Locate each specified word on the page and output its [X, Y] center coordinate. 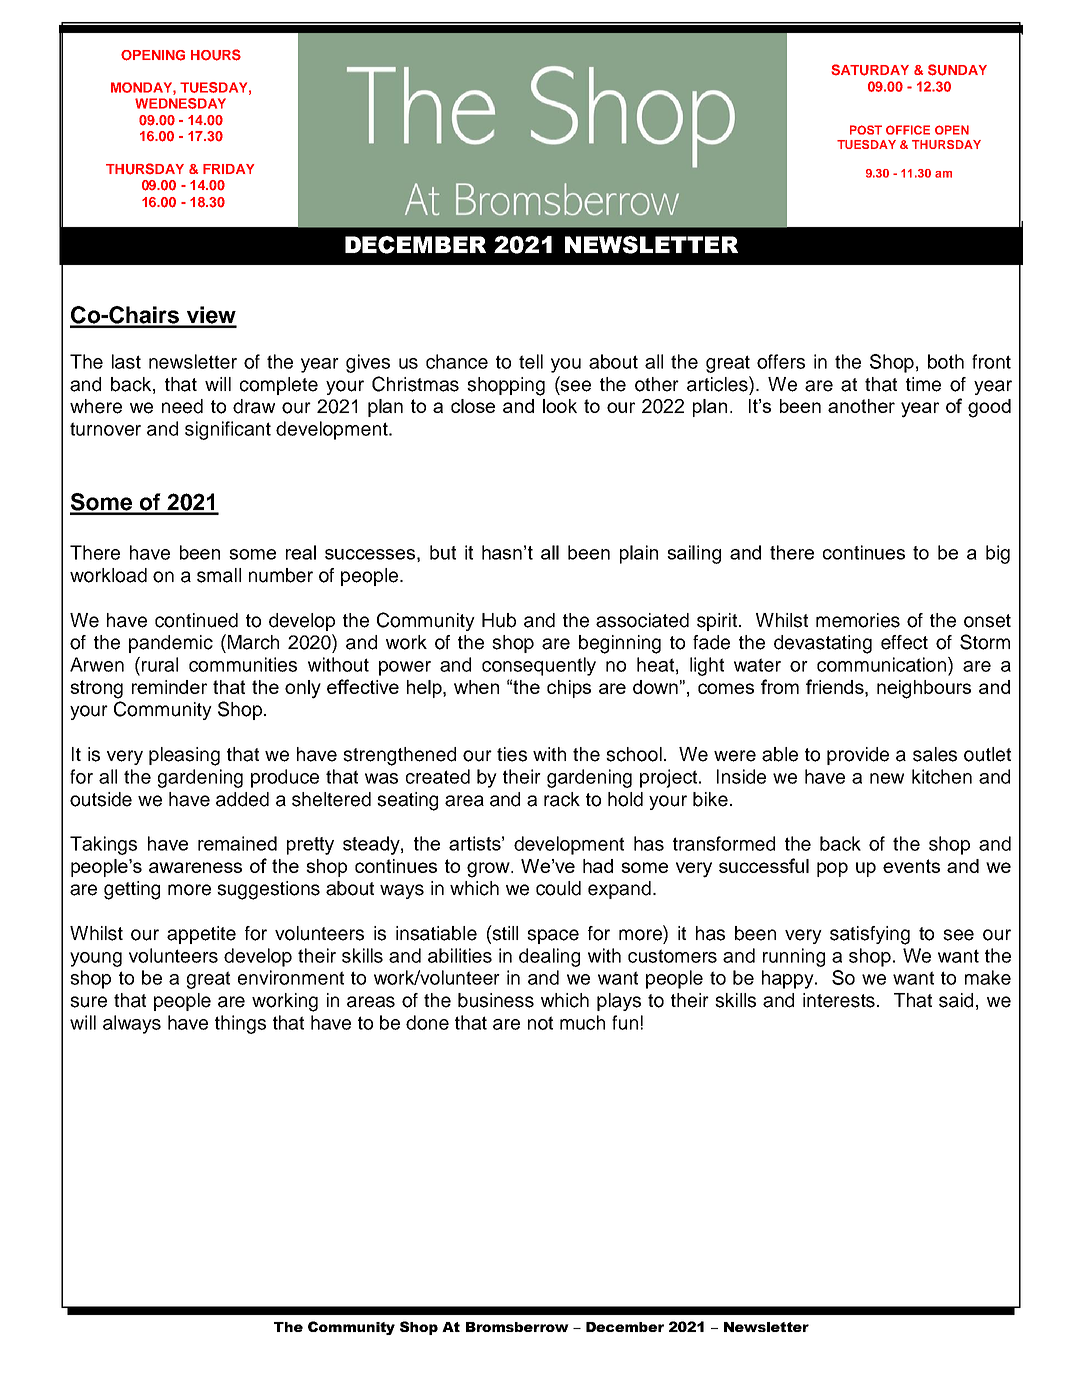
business [496, 1000]
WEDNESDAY [180, 103]
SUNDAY [957, 70]
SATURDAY [870, 70]
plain [639, 554]
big [998, 554]
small [219, 575]
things [240, 1024]
